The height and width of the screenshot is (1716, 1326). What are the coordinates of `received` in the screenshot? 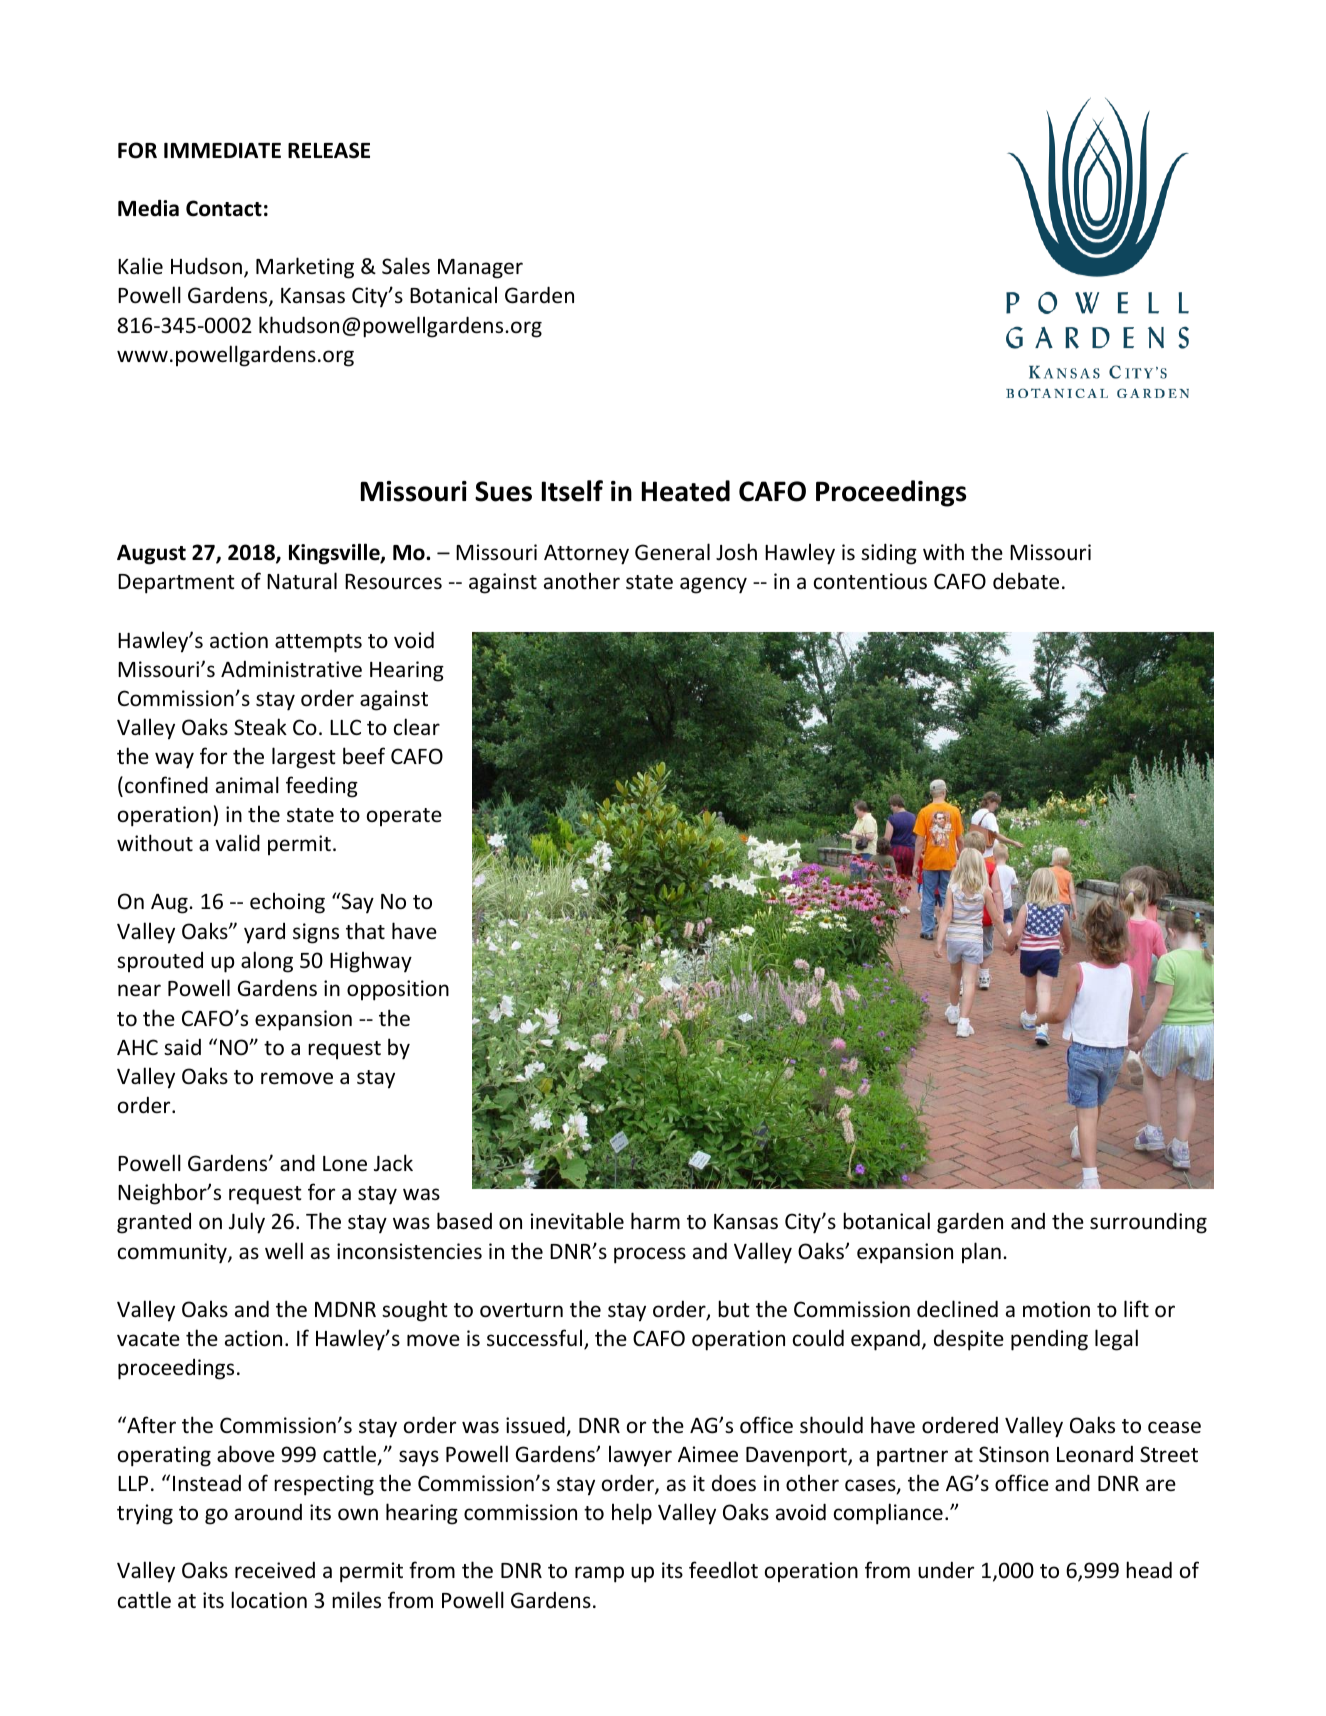 It's located at (275, 1570).
